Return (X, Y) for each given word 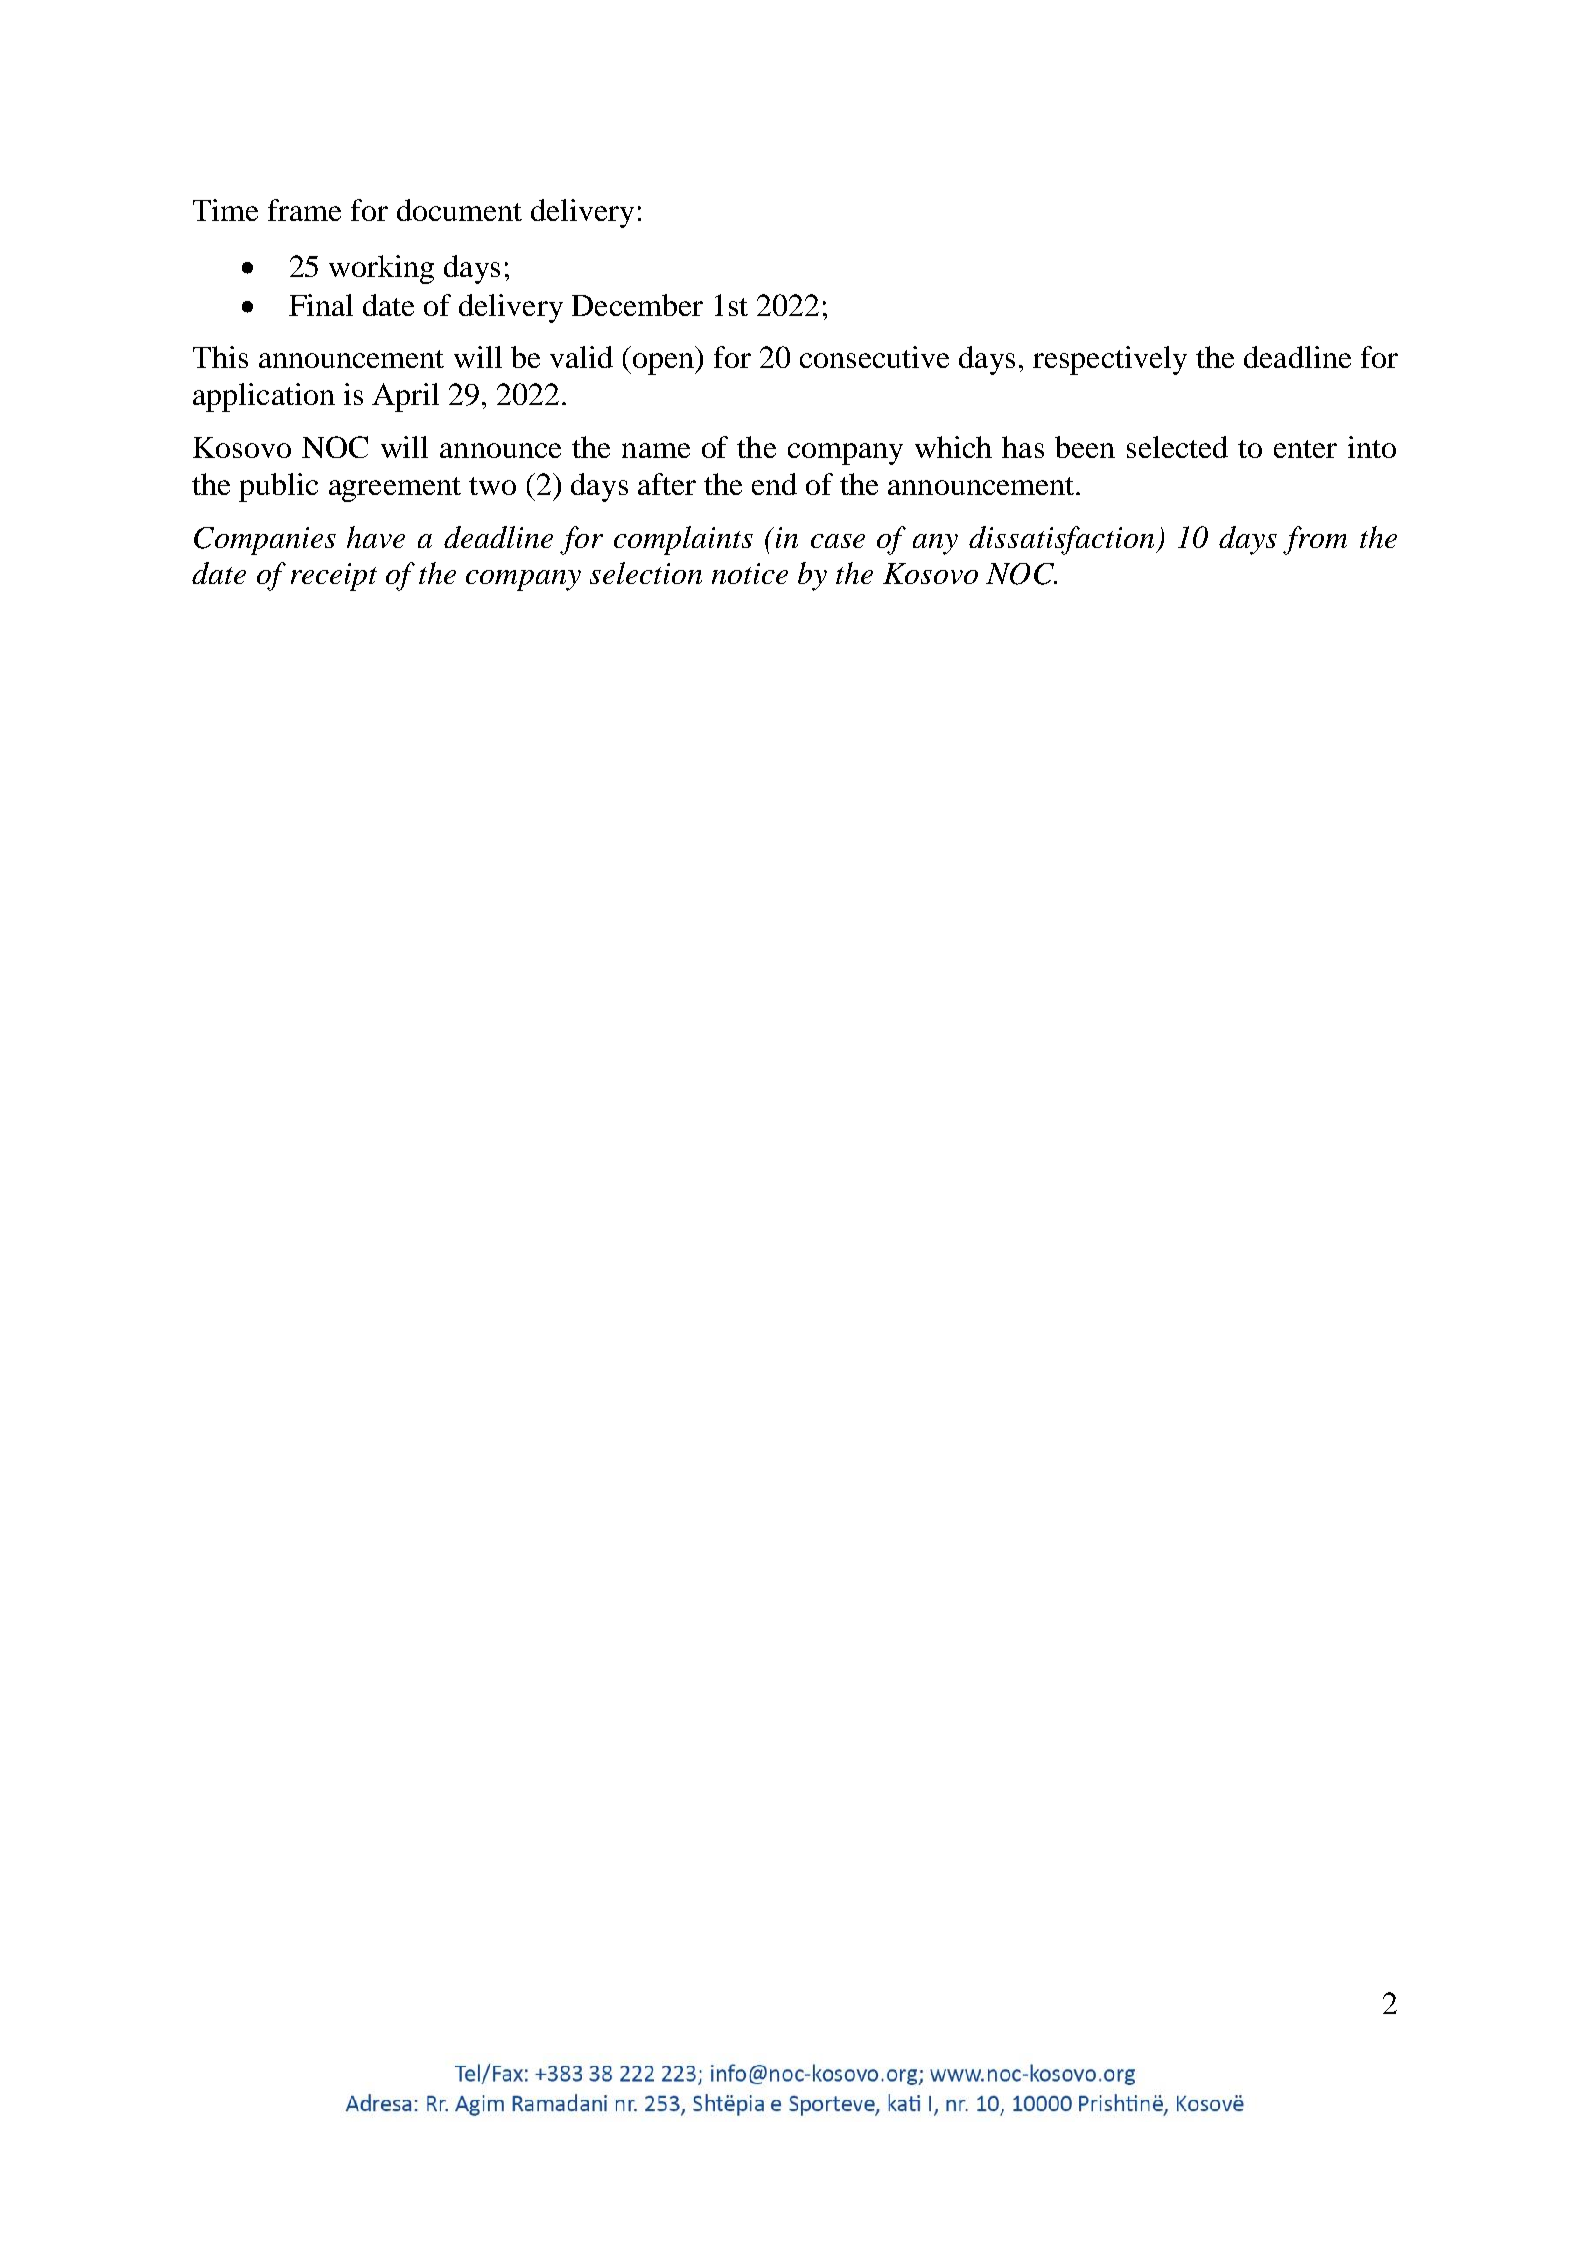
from (1315, 540)
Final (321, 305)
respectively (1110, 360)
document (459, 210)
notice (750, 573)
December (637, 305)
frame (304, 210)
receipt (334, 577)
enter (1305, 449)
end (774, 484)
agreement (395, 489)
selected (1177, 447)
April (405, 397)
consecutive (874, 357)
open (663, 364)
